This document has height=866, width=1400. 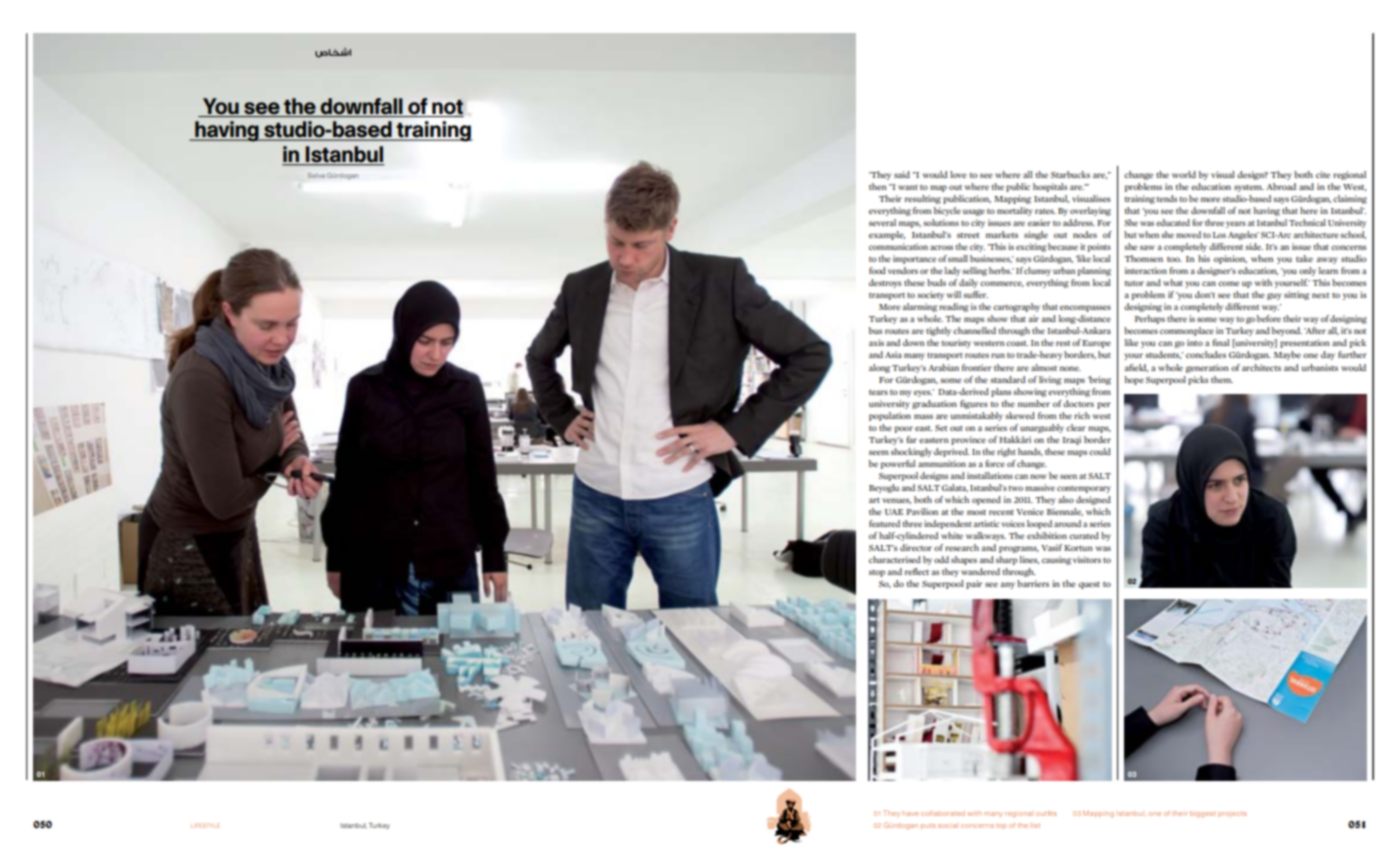 I want to click on contemporary, so click(x=1084, y=489).
